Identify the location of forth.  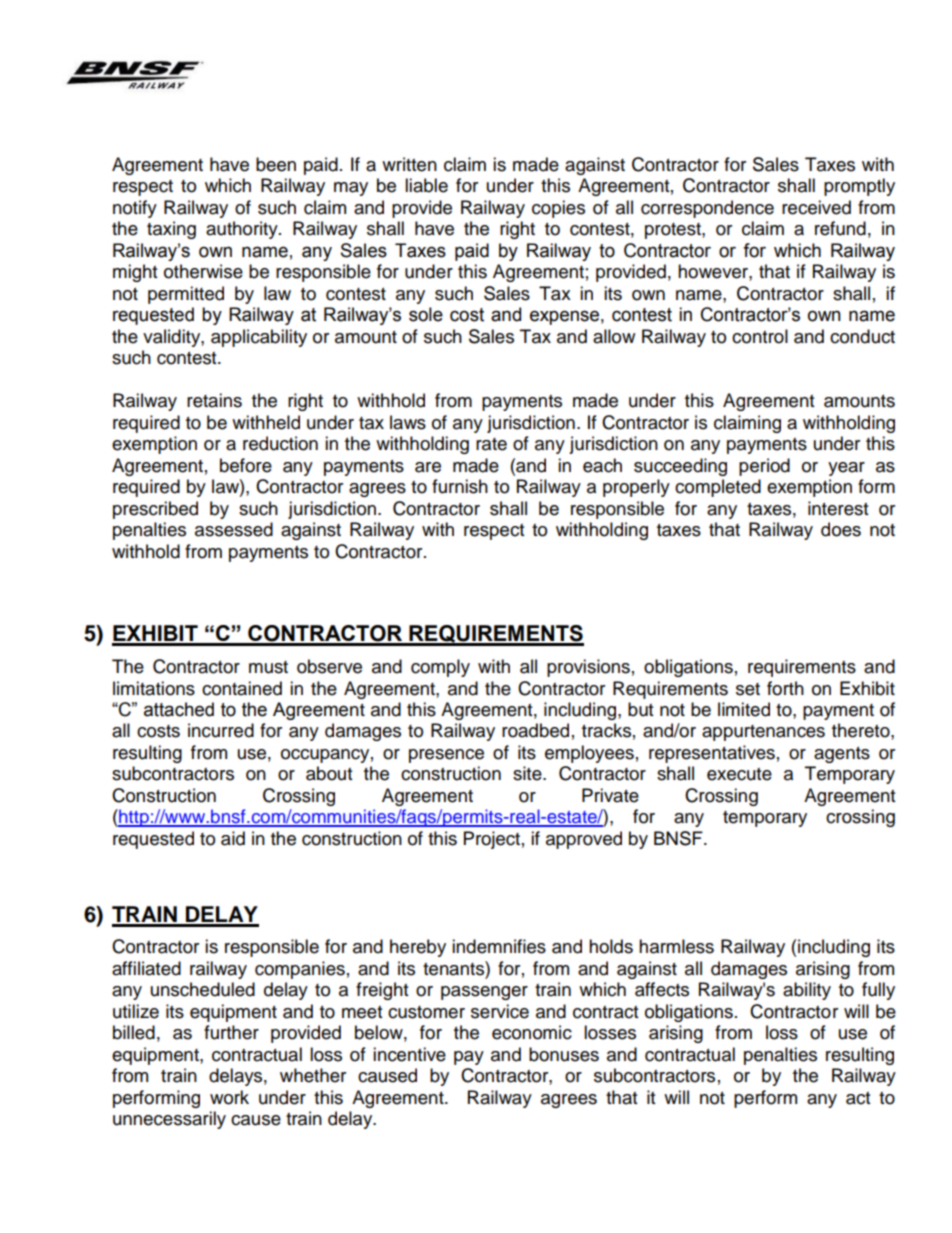
(785, 688).
